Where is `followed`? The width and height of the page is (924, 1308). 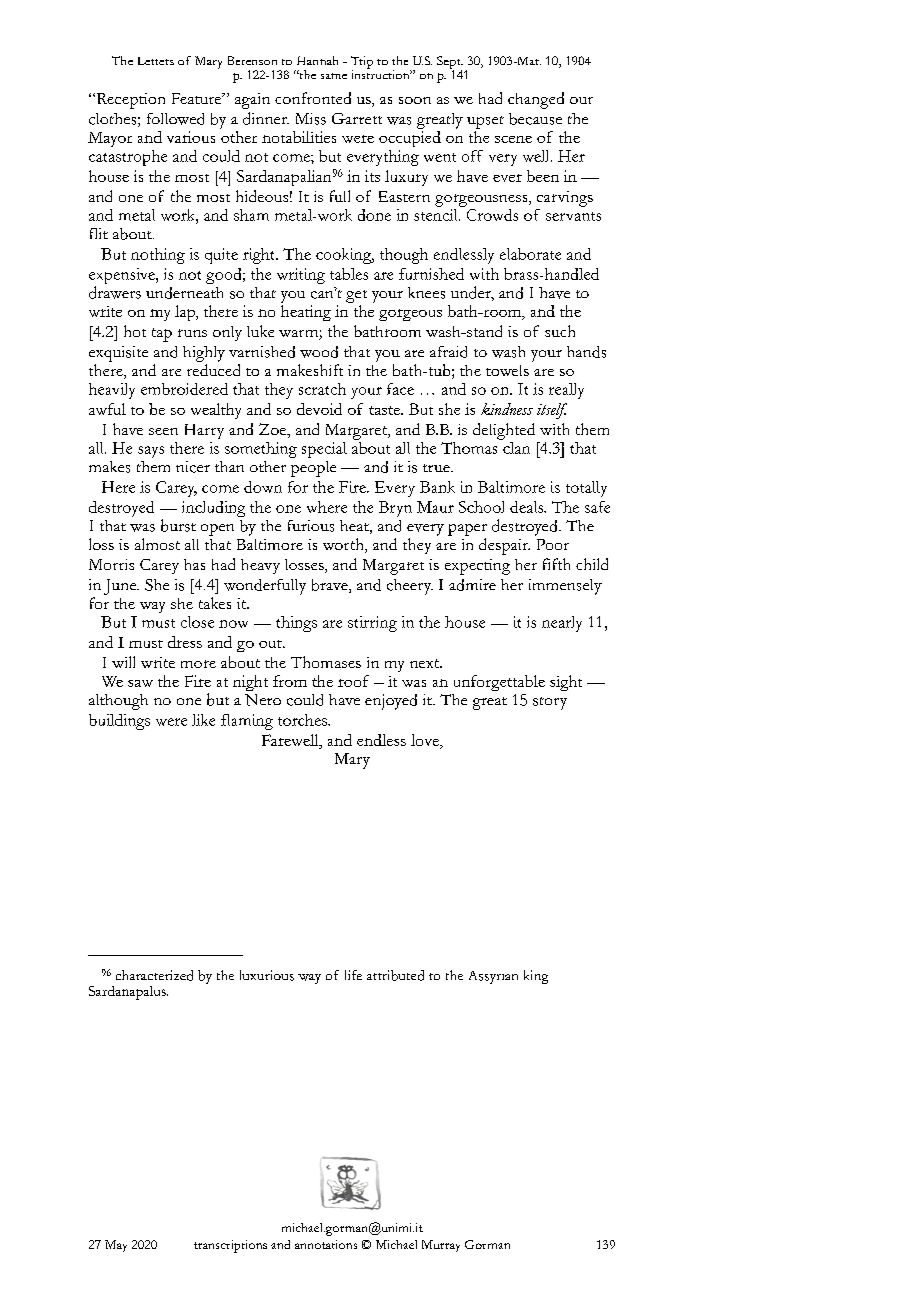
followed is located at coordinates (175, 119).
